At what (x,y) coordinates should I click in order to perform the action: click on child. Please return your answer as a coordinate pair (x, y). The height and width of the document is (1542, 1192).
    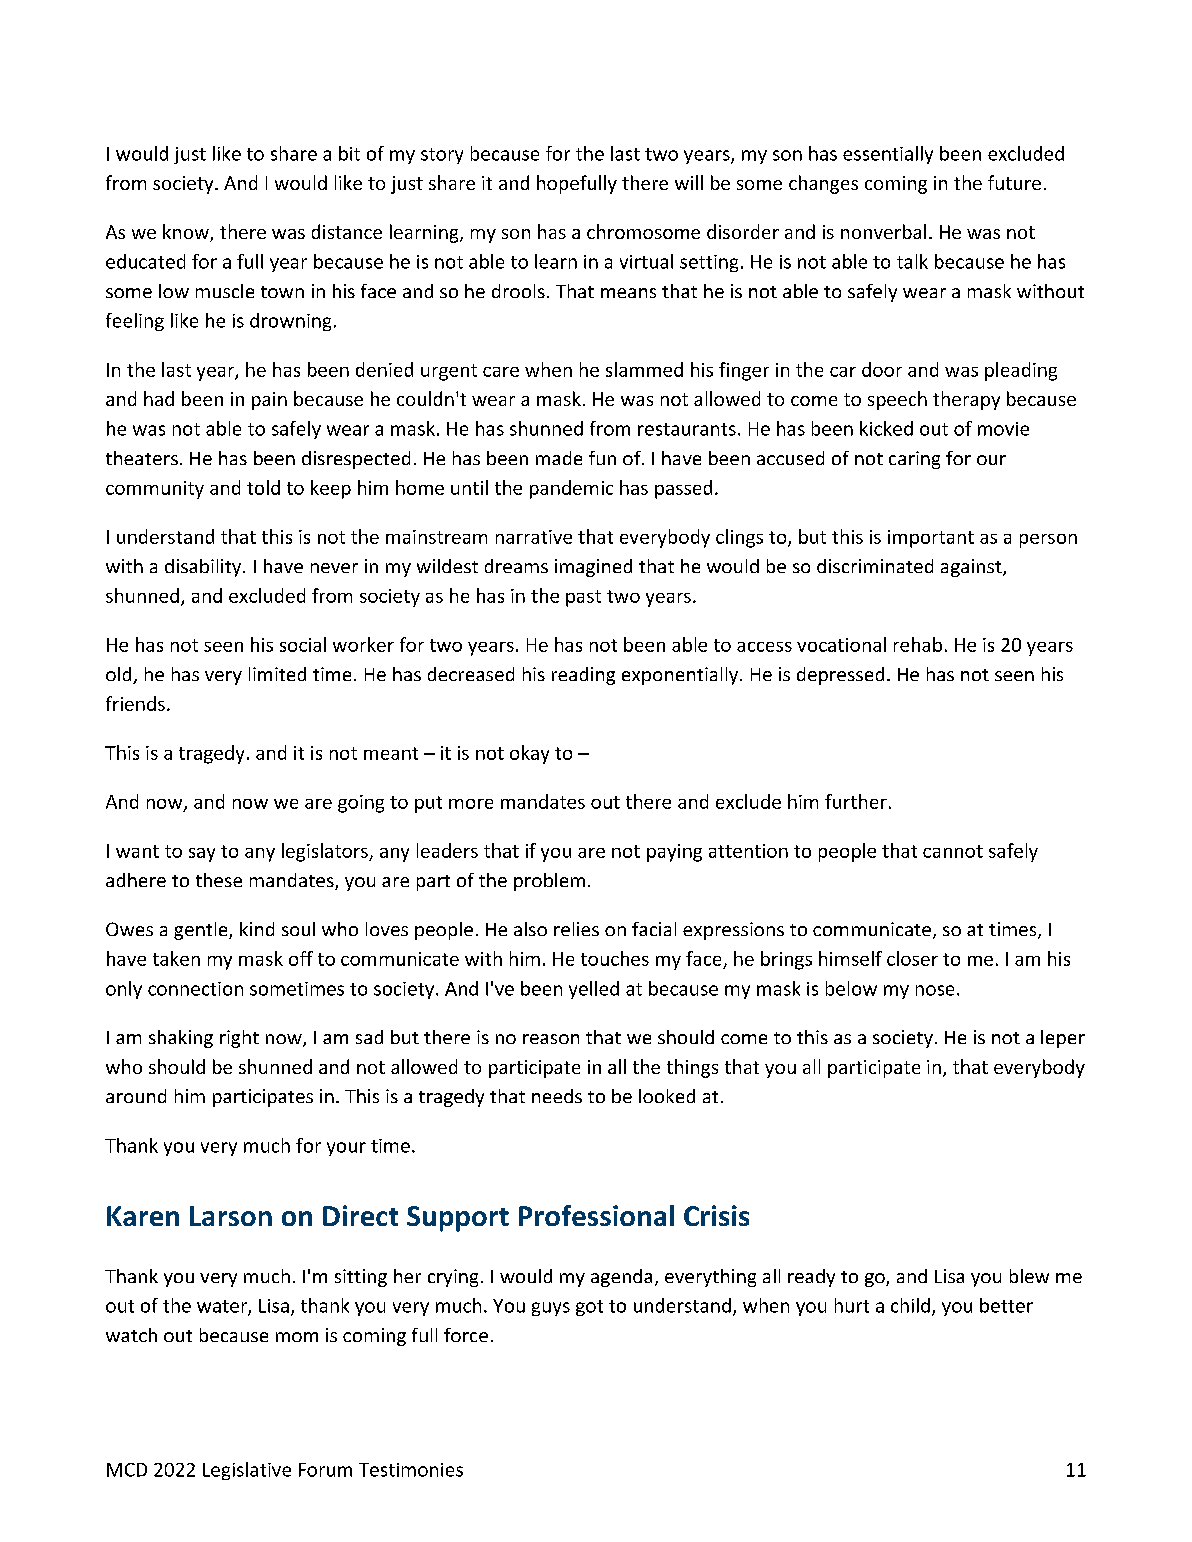
    Looking at the image, I should click on (910, 1305).
